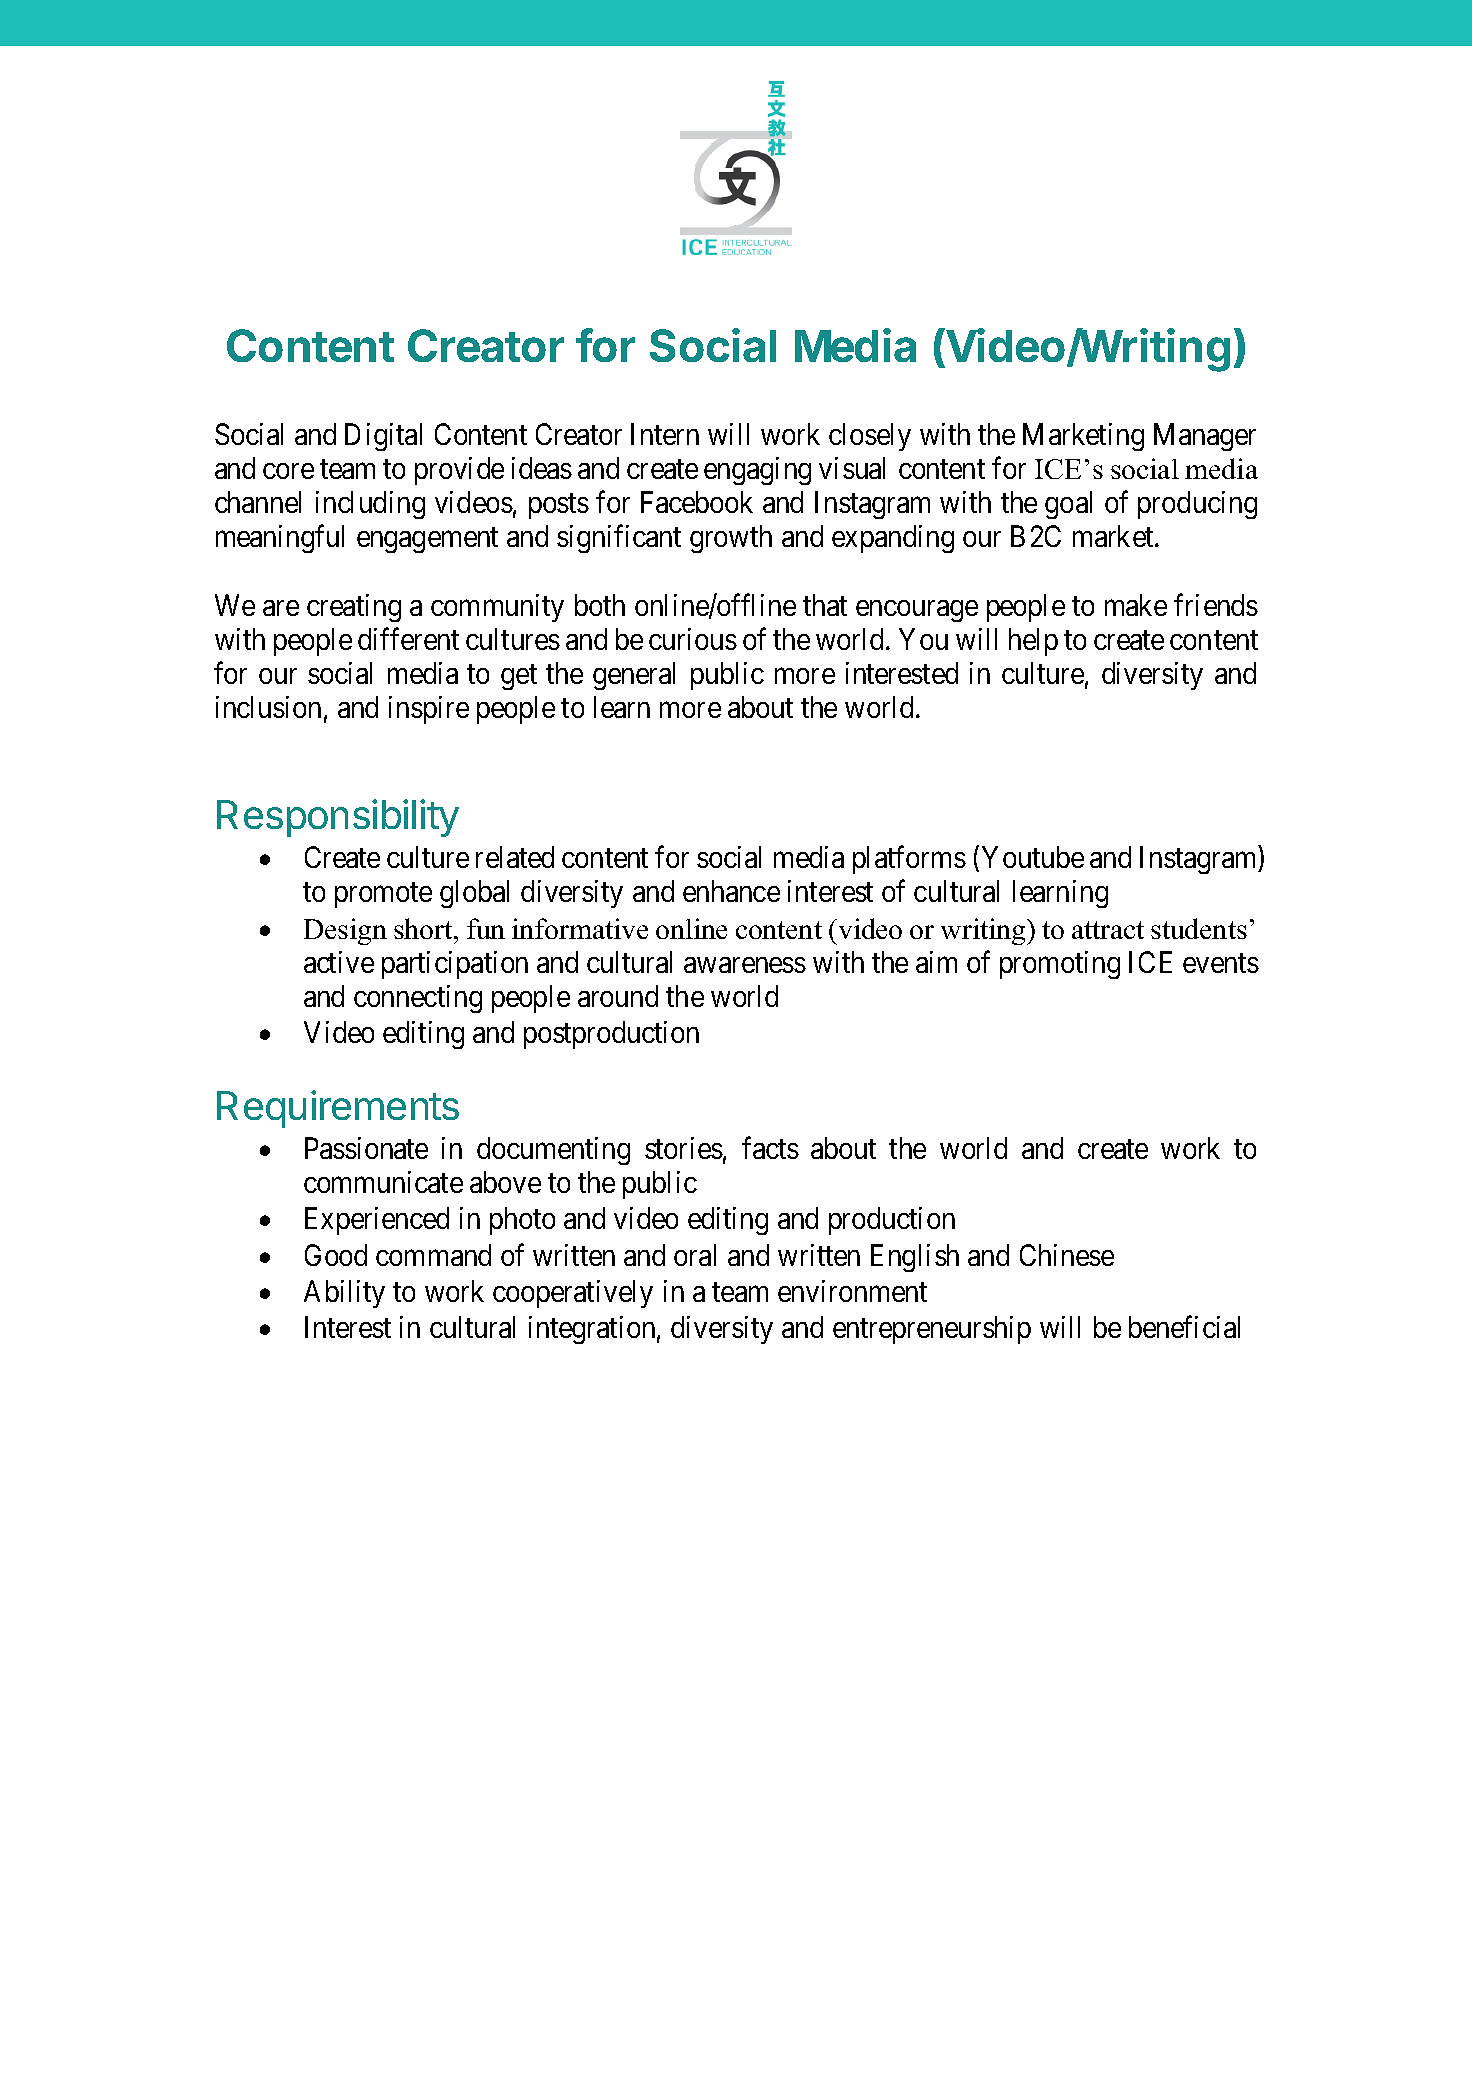  Describe the element at coordinates (344, 1294) in the screenshot. I see `Ability` at that location.
